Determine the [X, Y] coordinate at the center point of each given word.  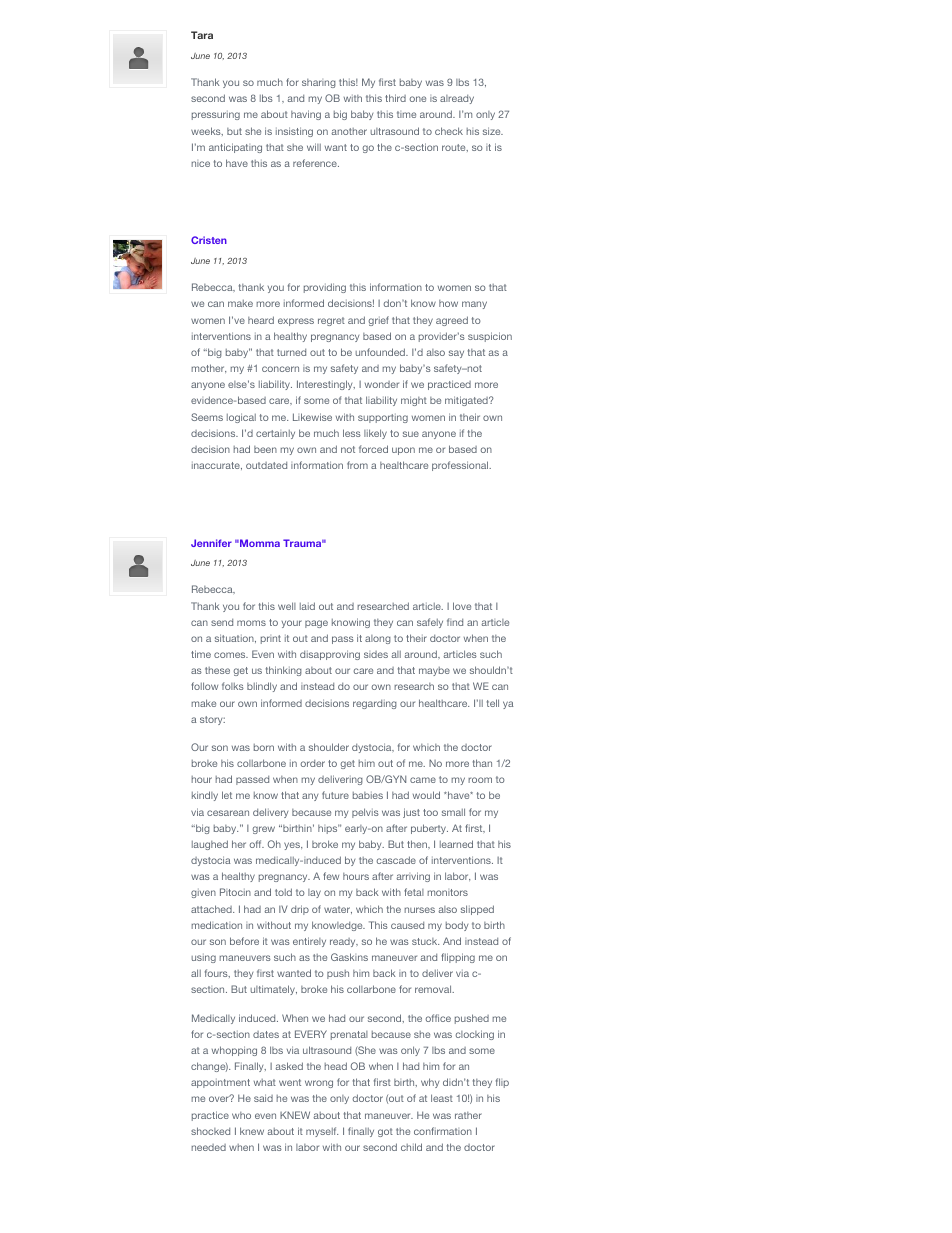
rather [468, 1115]
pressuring [216, 115]
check [449, 131]
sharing [319, 83]
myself [322, 1132]
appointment [220, 1083]
